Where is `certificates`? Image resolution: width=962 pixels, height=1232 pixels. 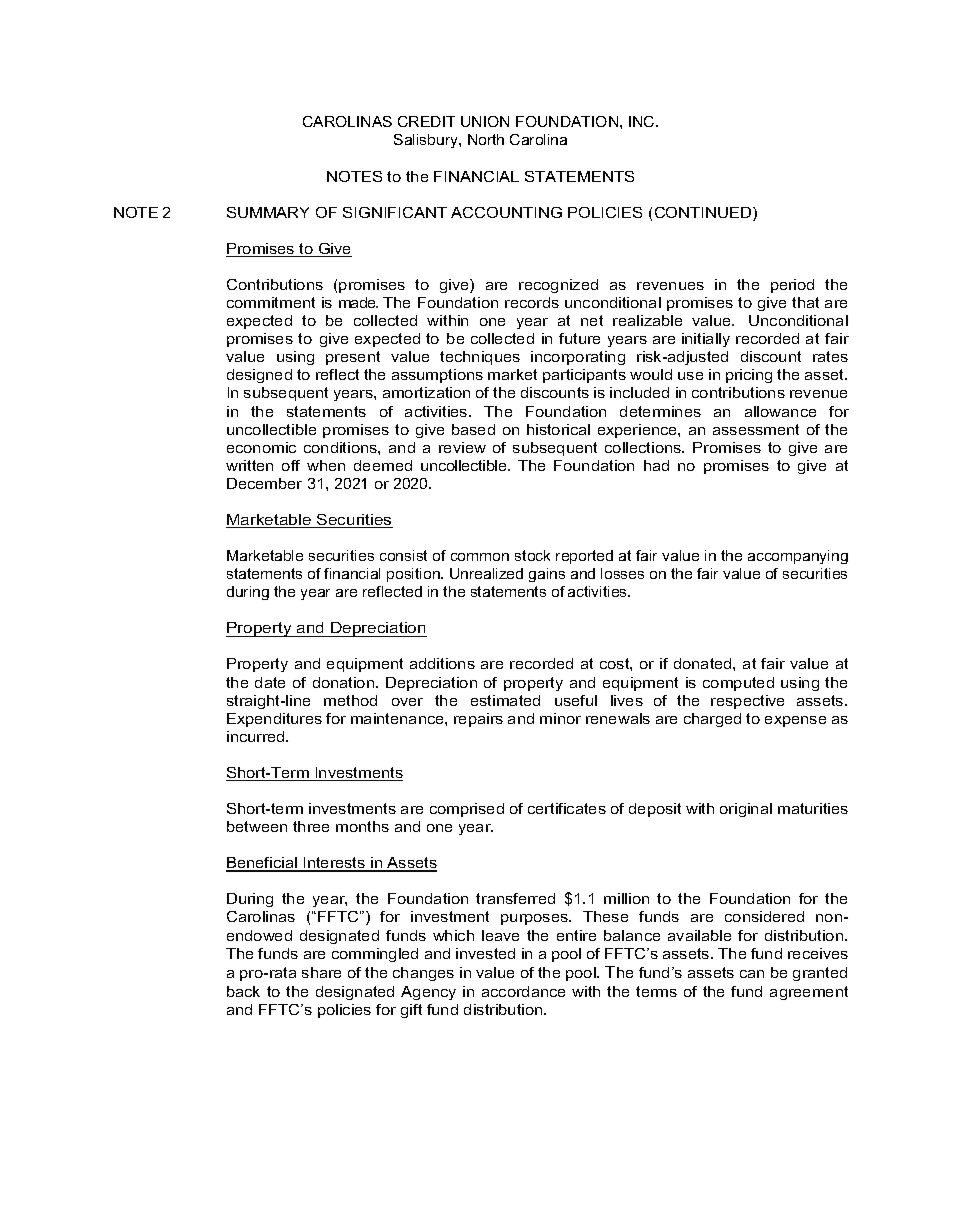
certificates is located at coordinates (567, 808).
